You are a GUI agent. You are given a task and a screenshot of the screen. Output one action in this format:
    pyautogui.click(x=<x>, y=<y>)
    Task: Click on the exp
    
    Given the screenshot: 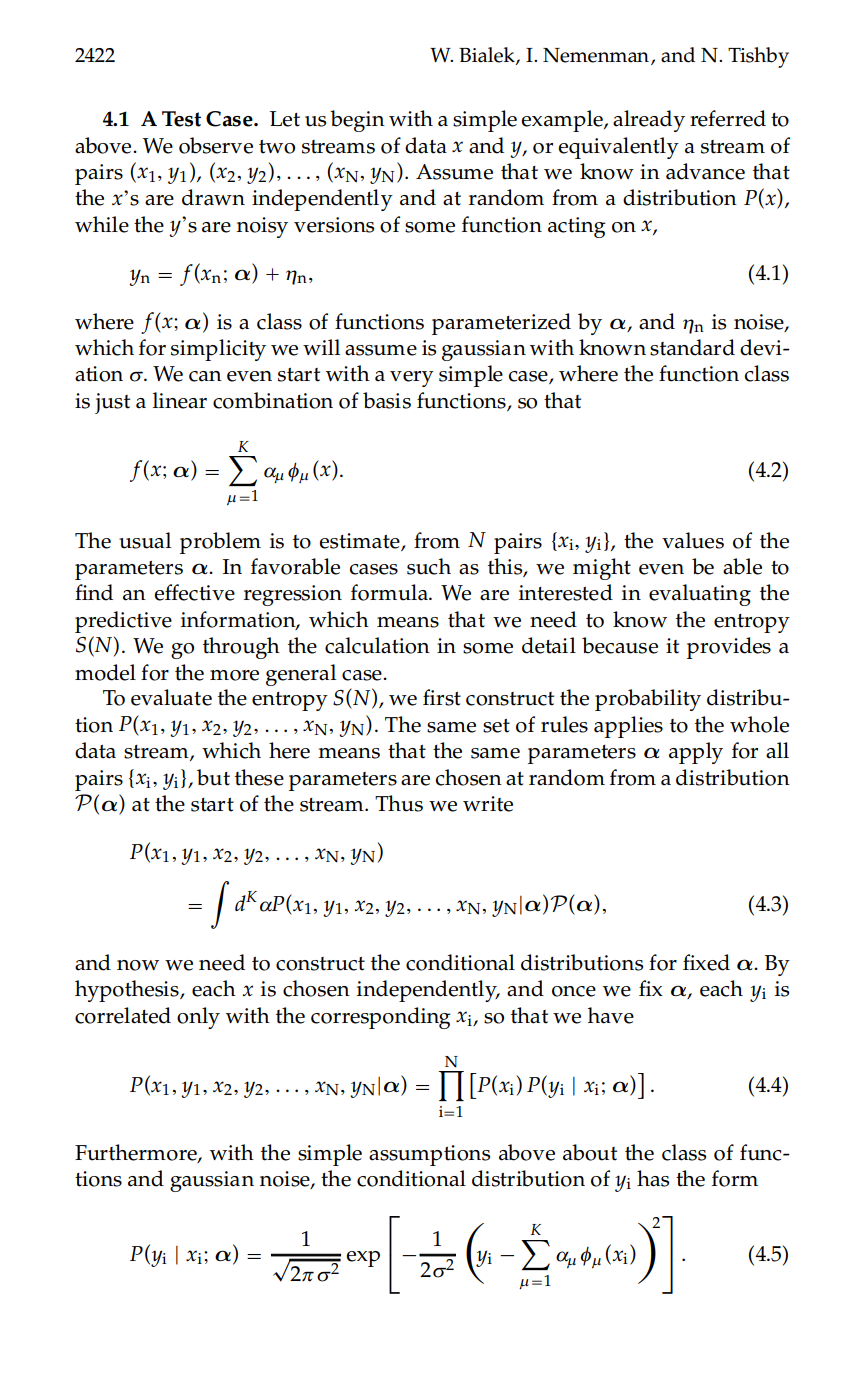 What is the action you would take?
    pyautogui.click(x=363, y=1259)
